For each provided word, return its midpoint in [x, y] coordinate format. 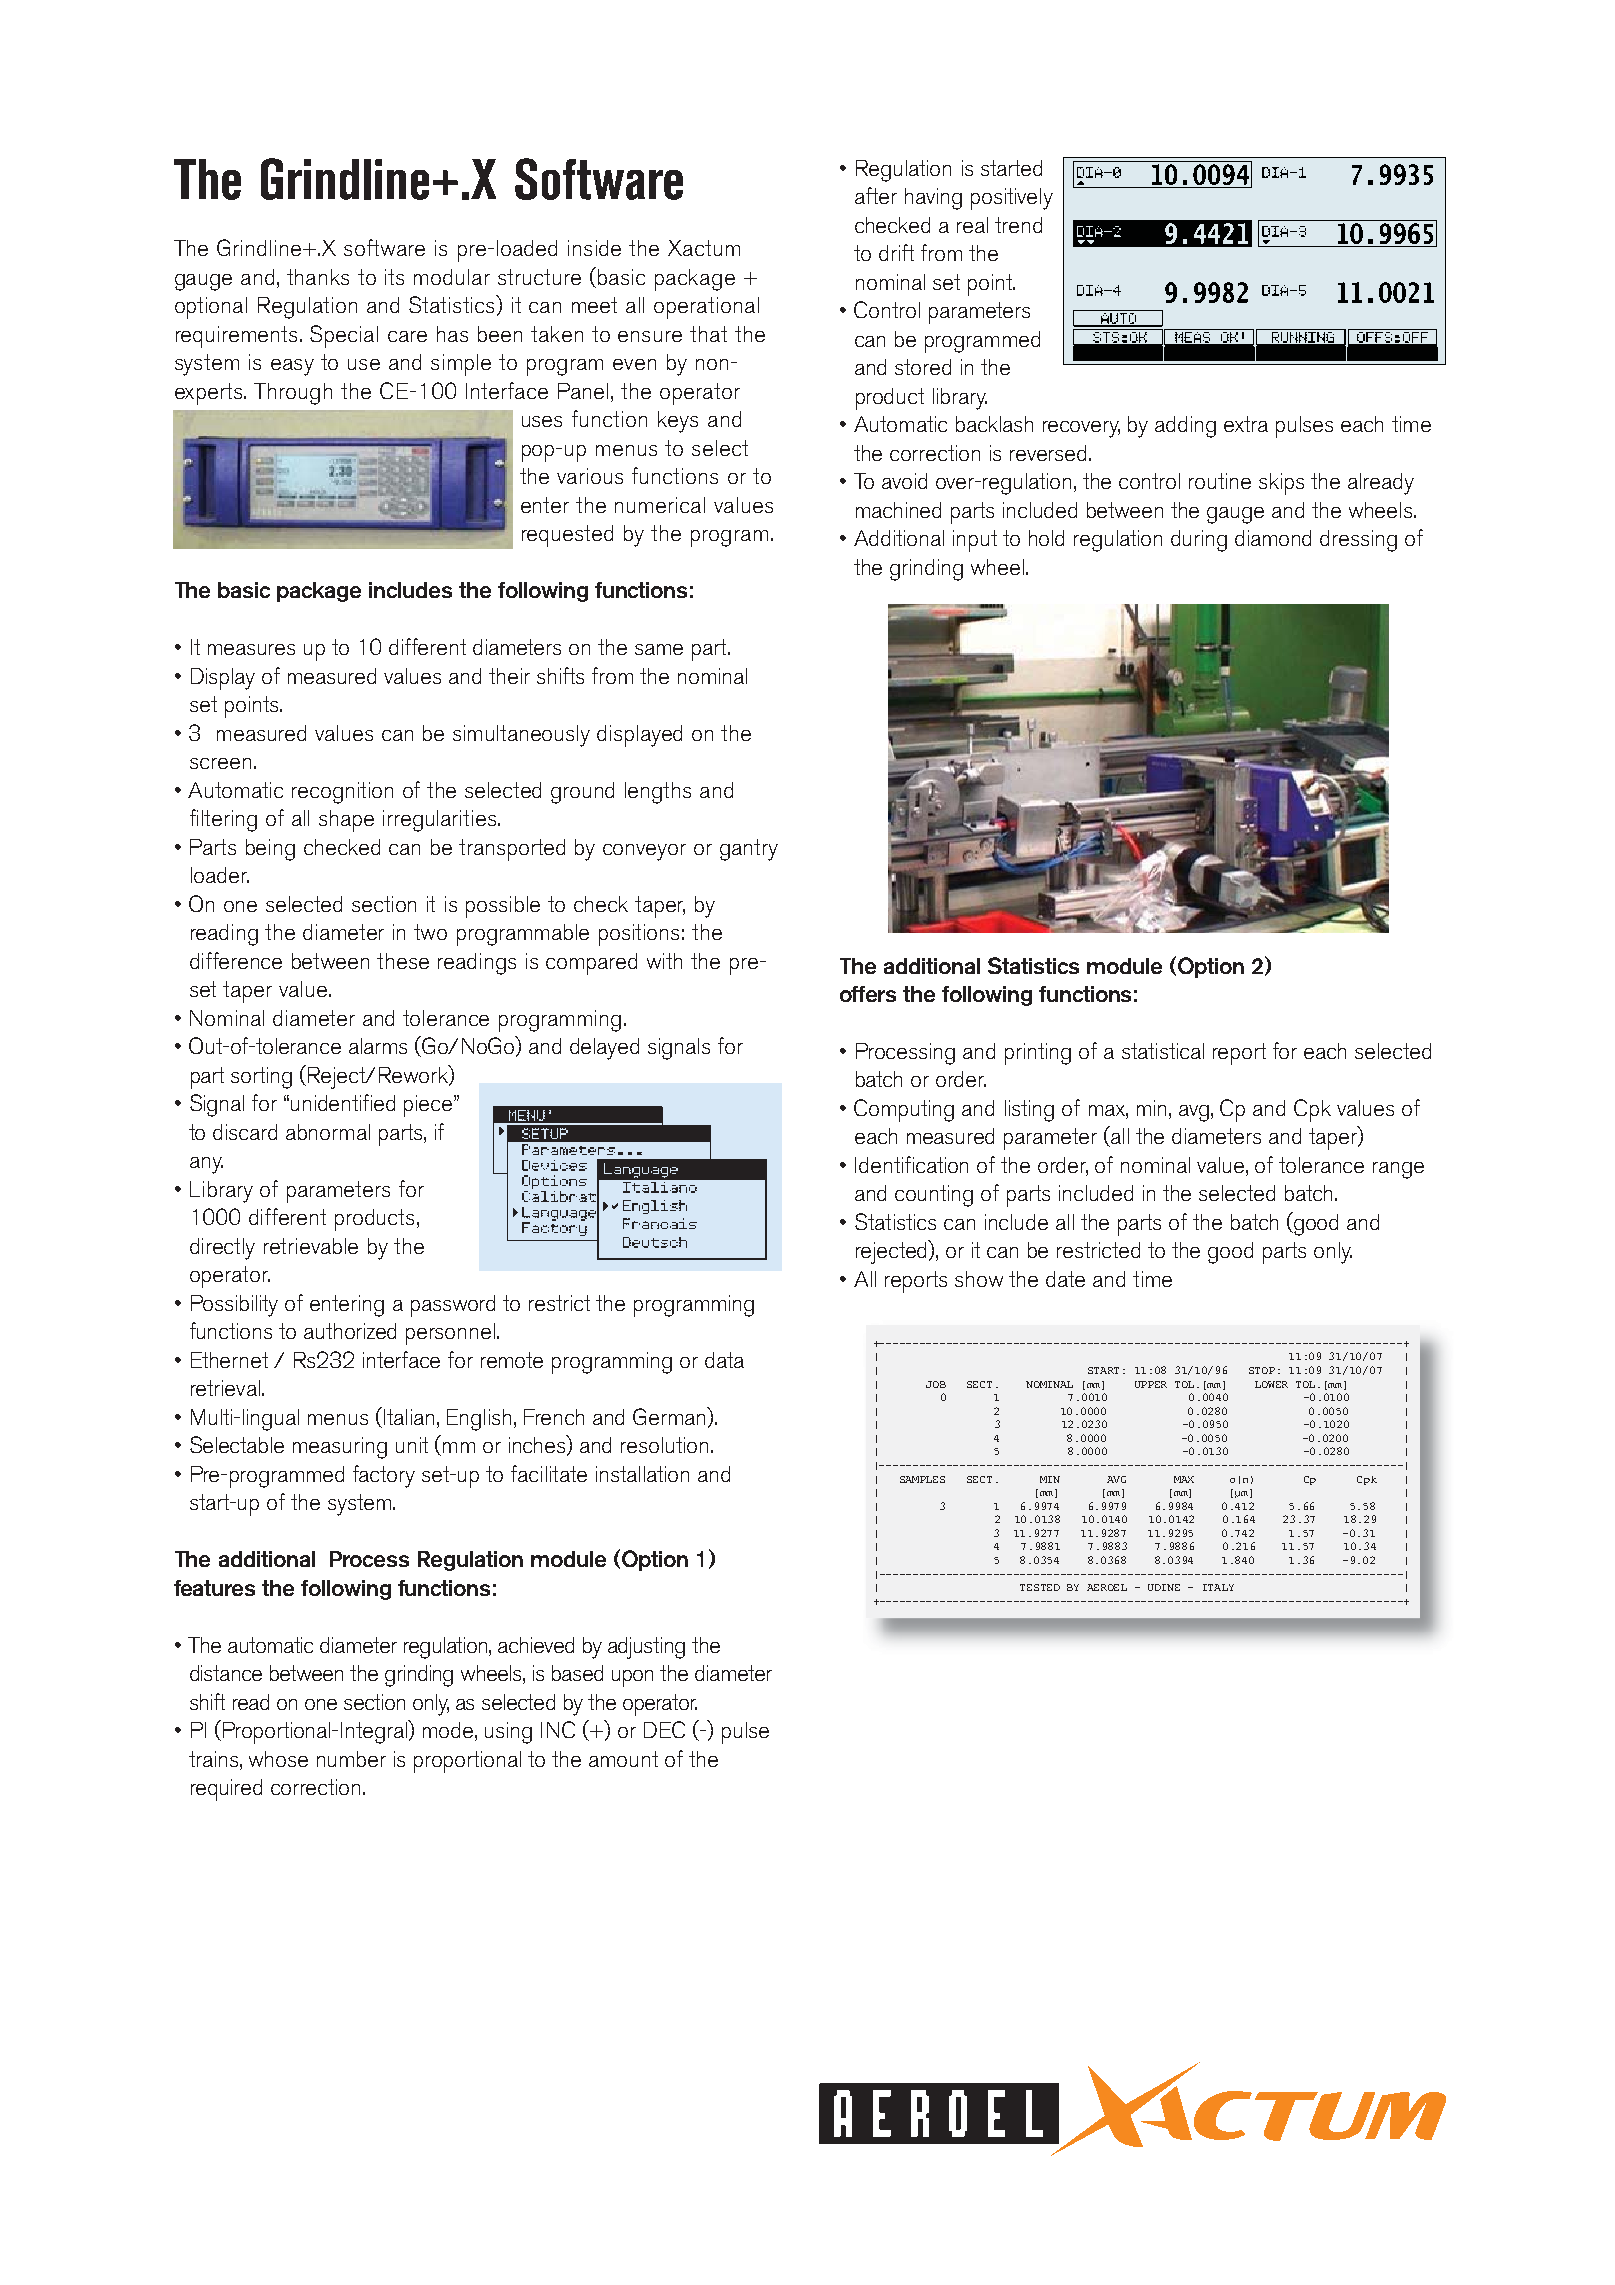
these [403, 961]
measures [251, 649]
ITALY [1218, 1587]
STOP [1262, 1370]
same [659, 649]
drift [896, 252]
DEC [664, 1729]
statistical [1163, 1051]
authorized [350, 1331]
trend [1018, 225]
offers [868, 994]
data [724, 1360]
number [351, 1759]
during [1199, 541]
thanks [318, 277]
